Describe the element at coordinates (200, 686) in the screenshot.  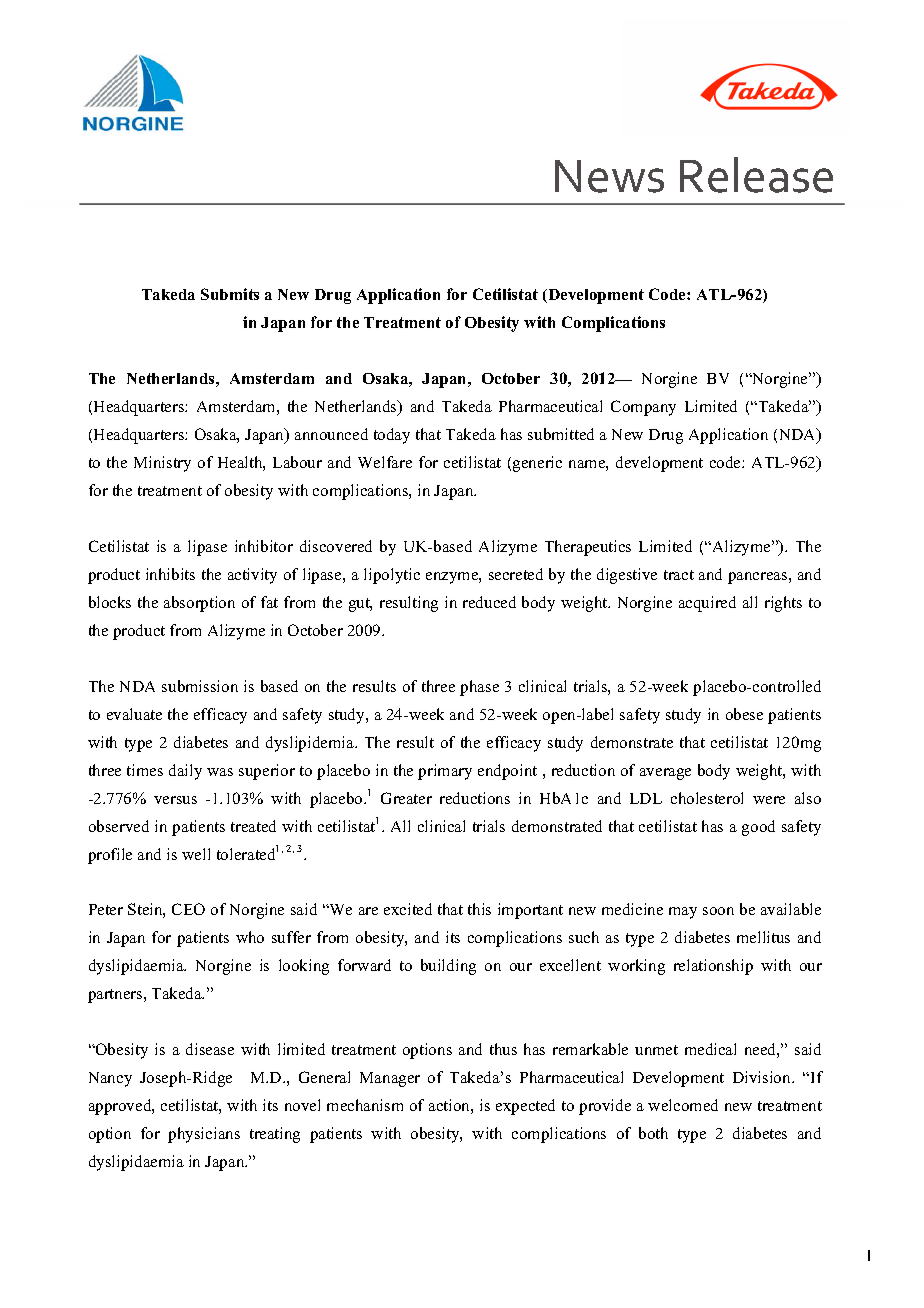
I see `submission` at that location.
